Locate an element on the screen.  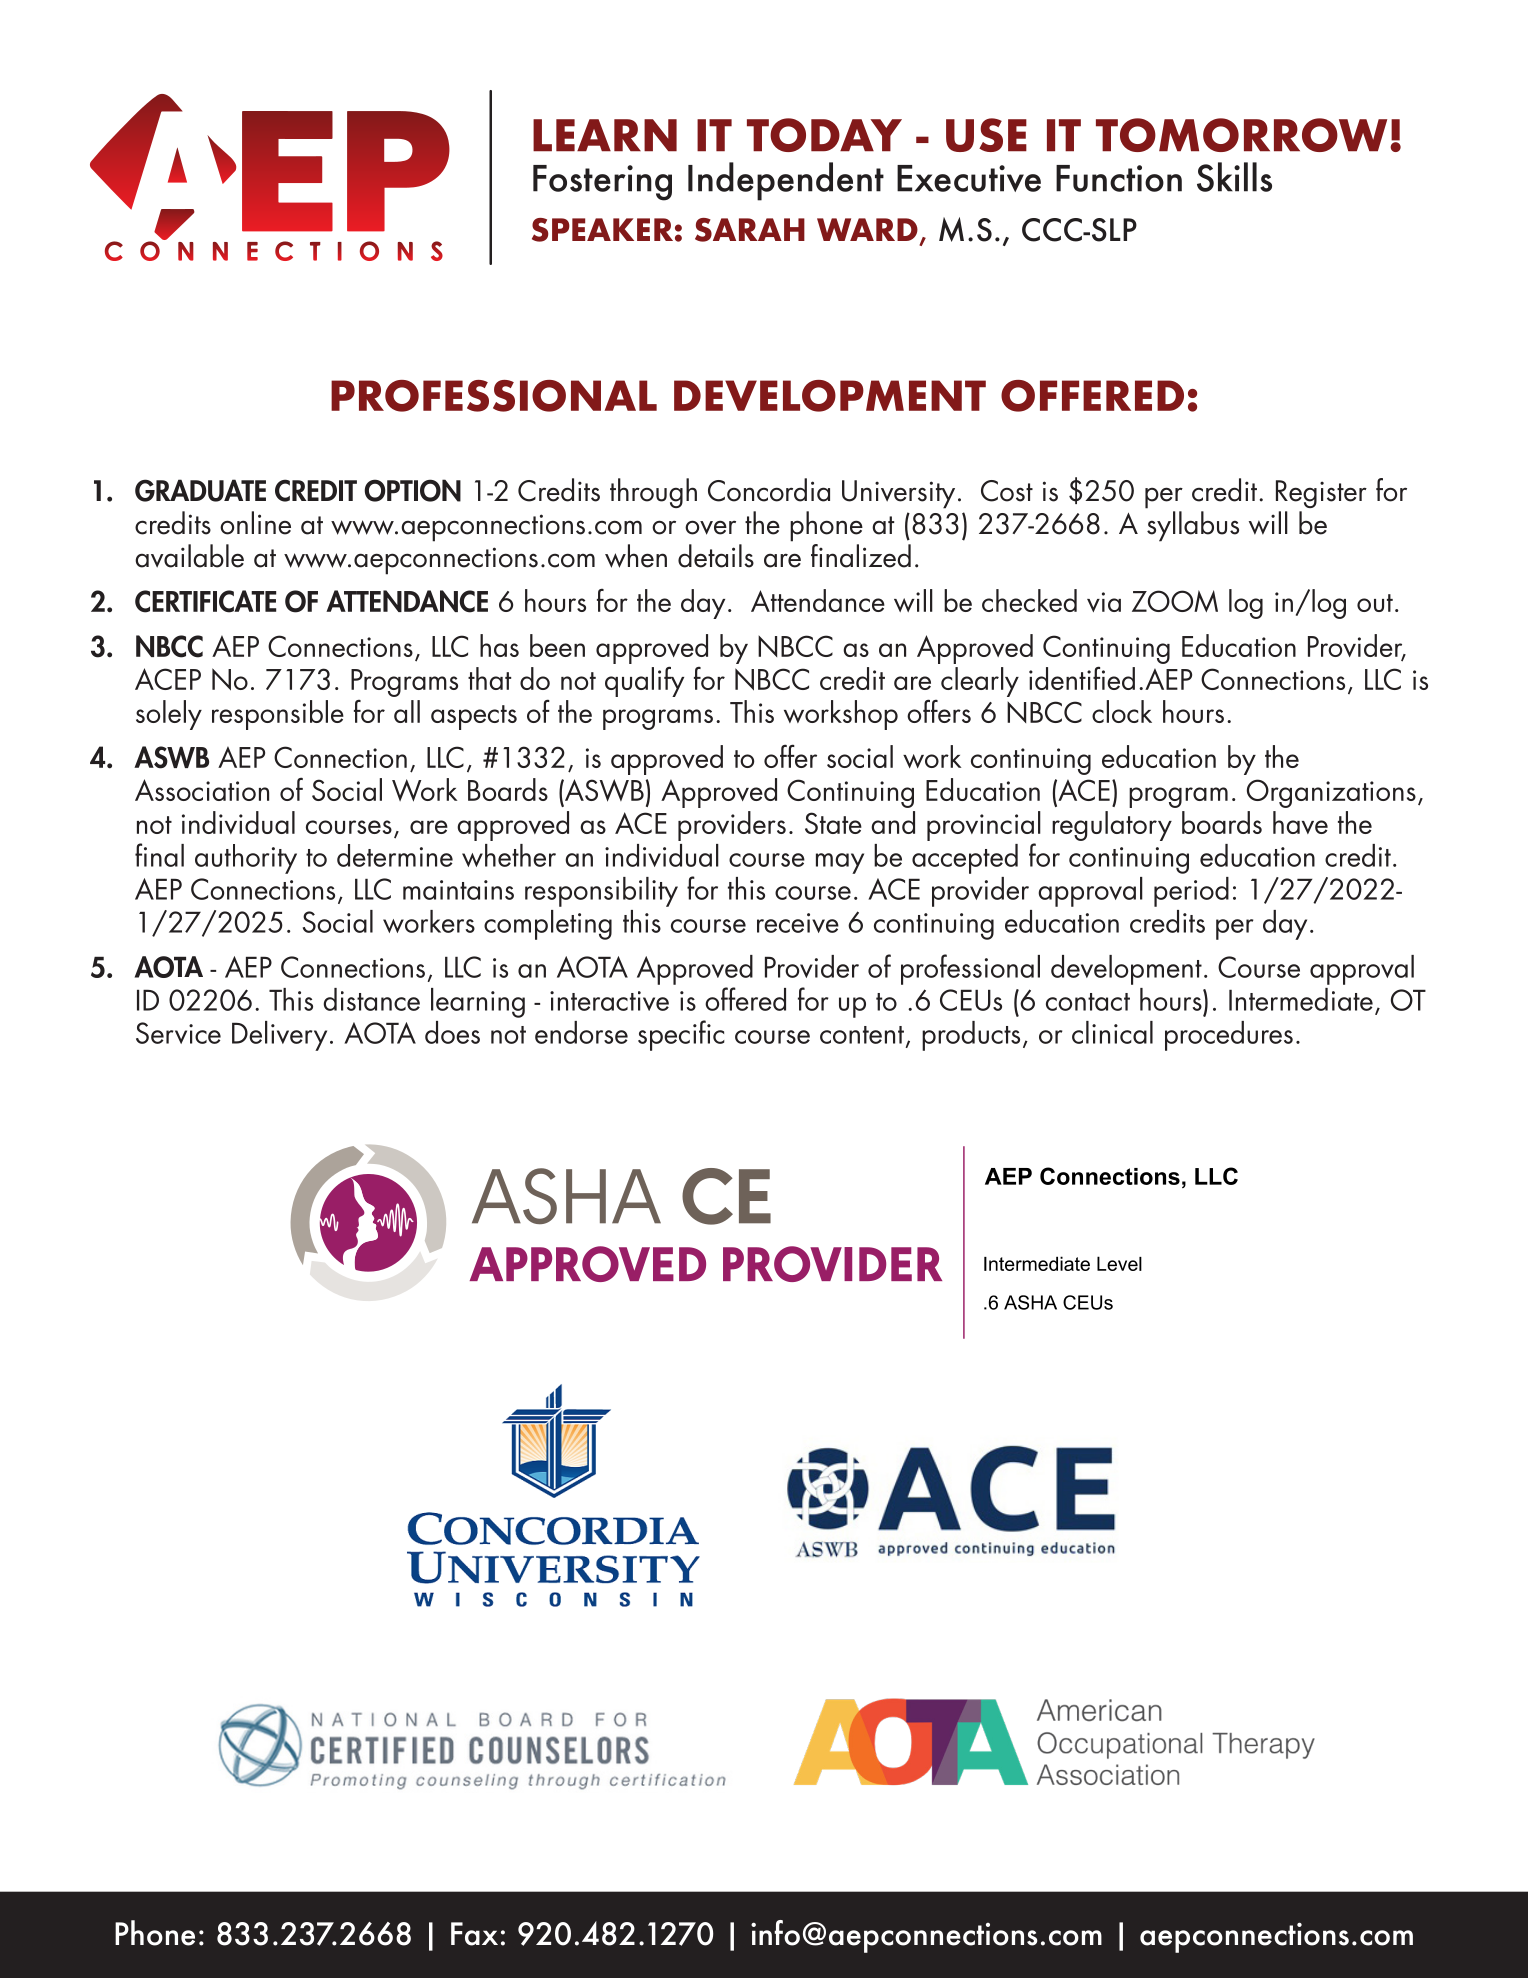
Service is located at coordinates (178, 1033).
